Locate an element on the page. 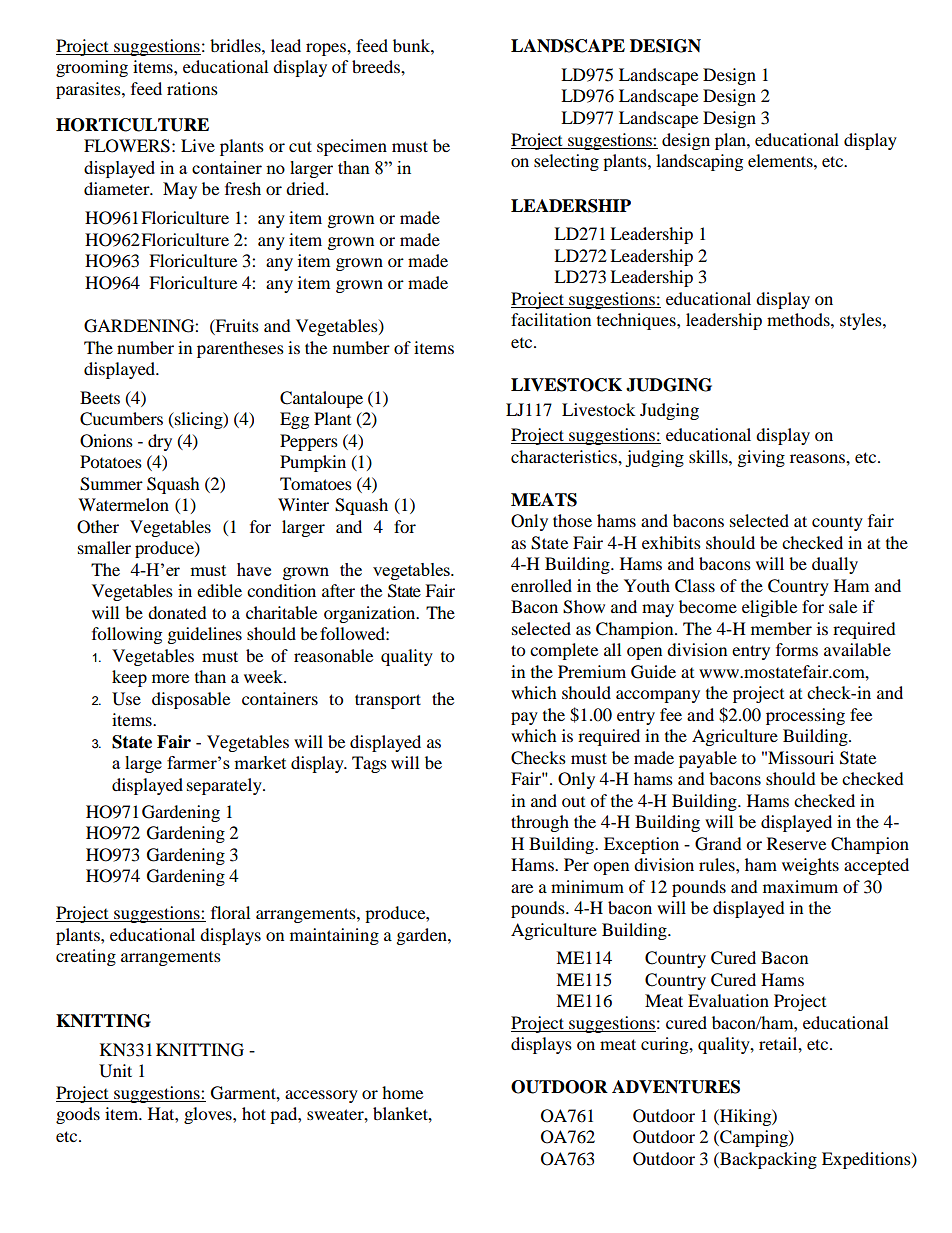 The width and height of the image is (952, 1233). landscaping is located at coordinates (699, 162).
